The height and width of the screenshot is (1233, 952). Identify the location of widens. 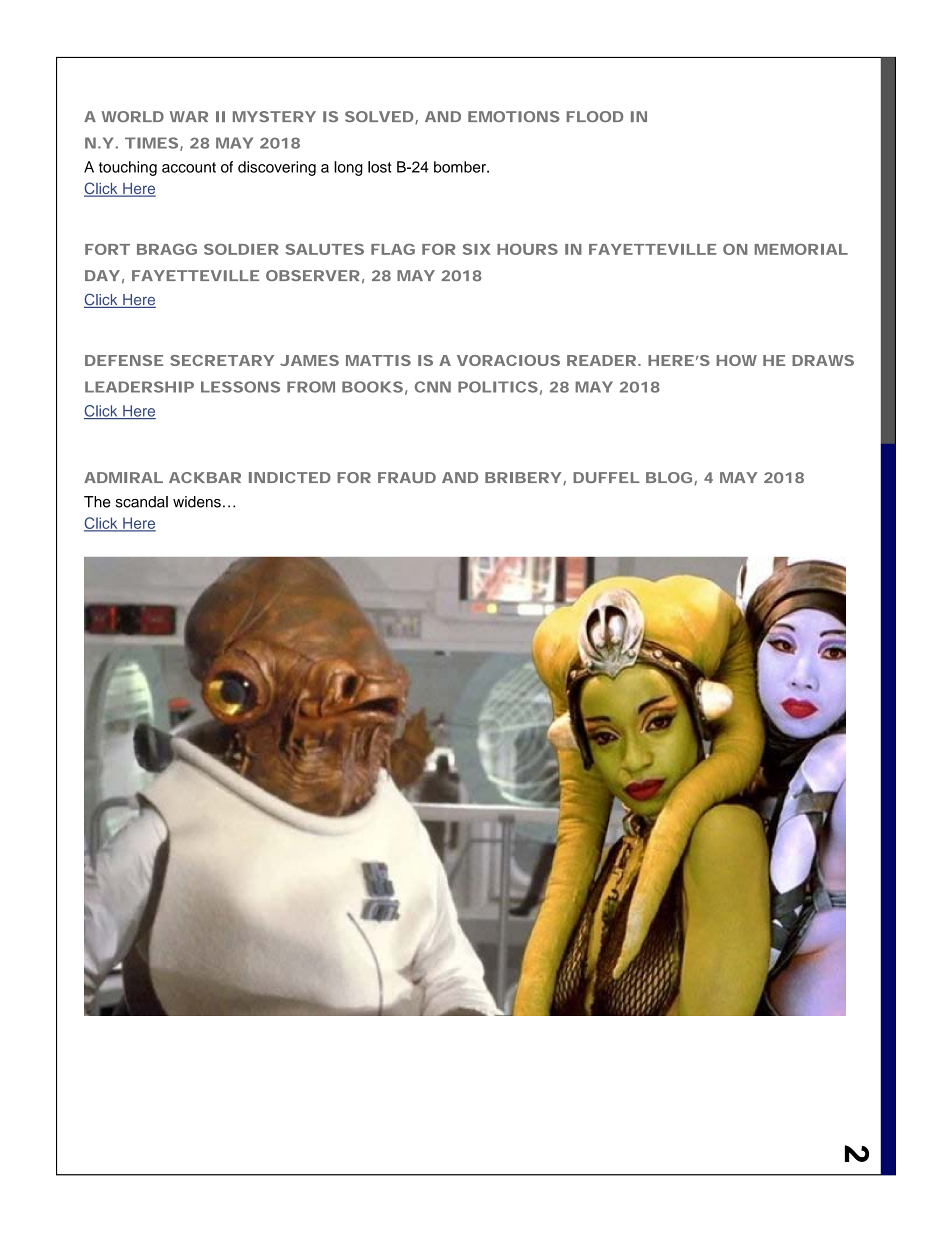
(197, 502).
